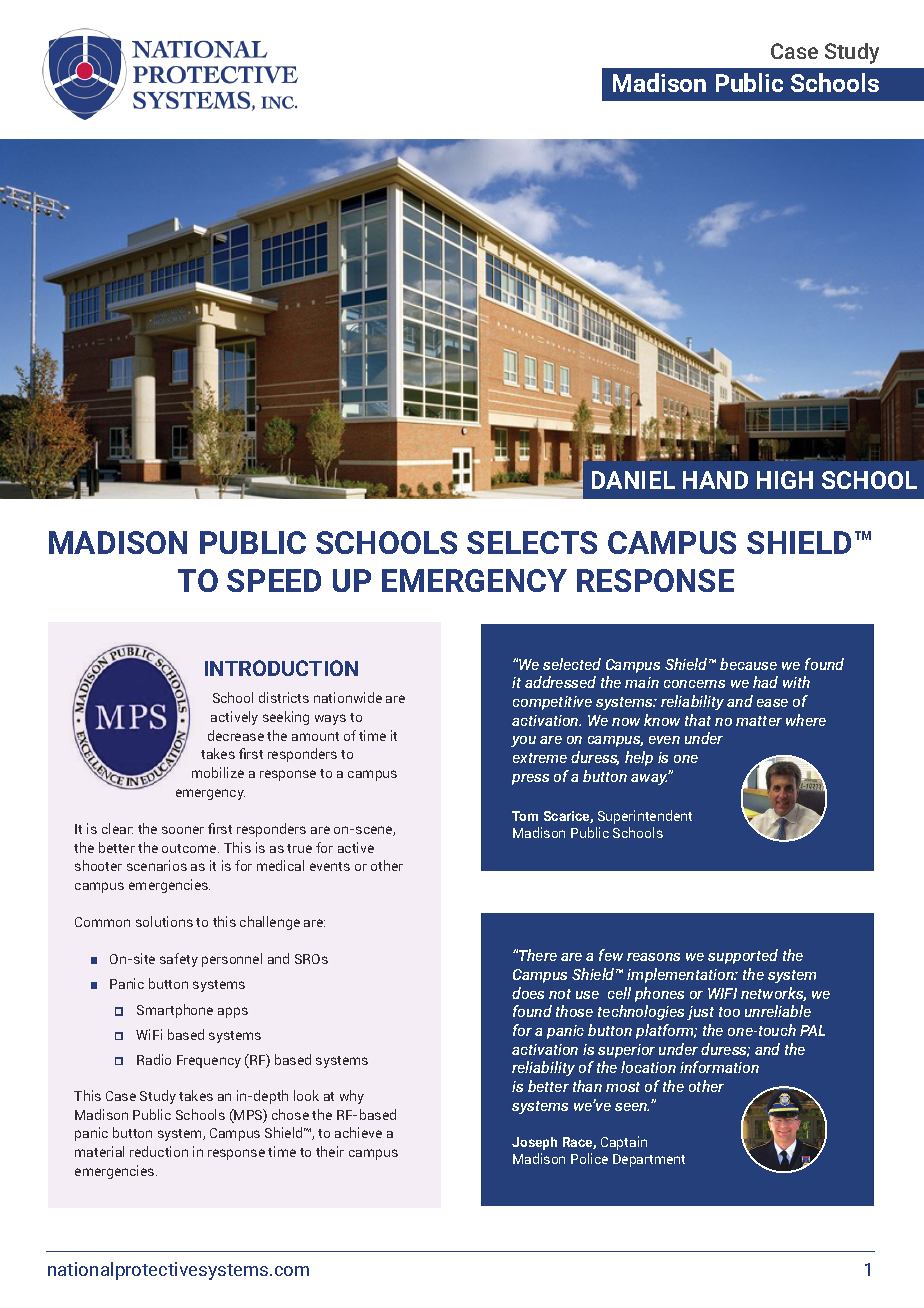  I want to click on SPEED, so click(274, 580).
